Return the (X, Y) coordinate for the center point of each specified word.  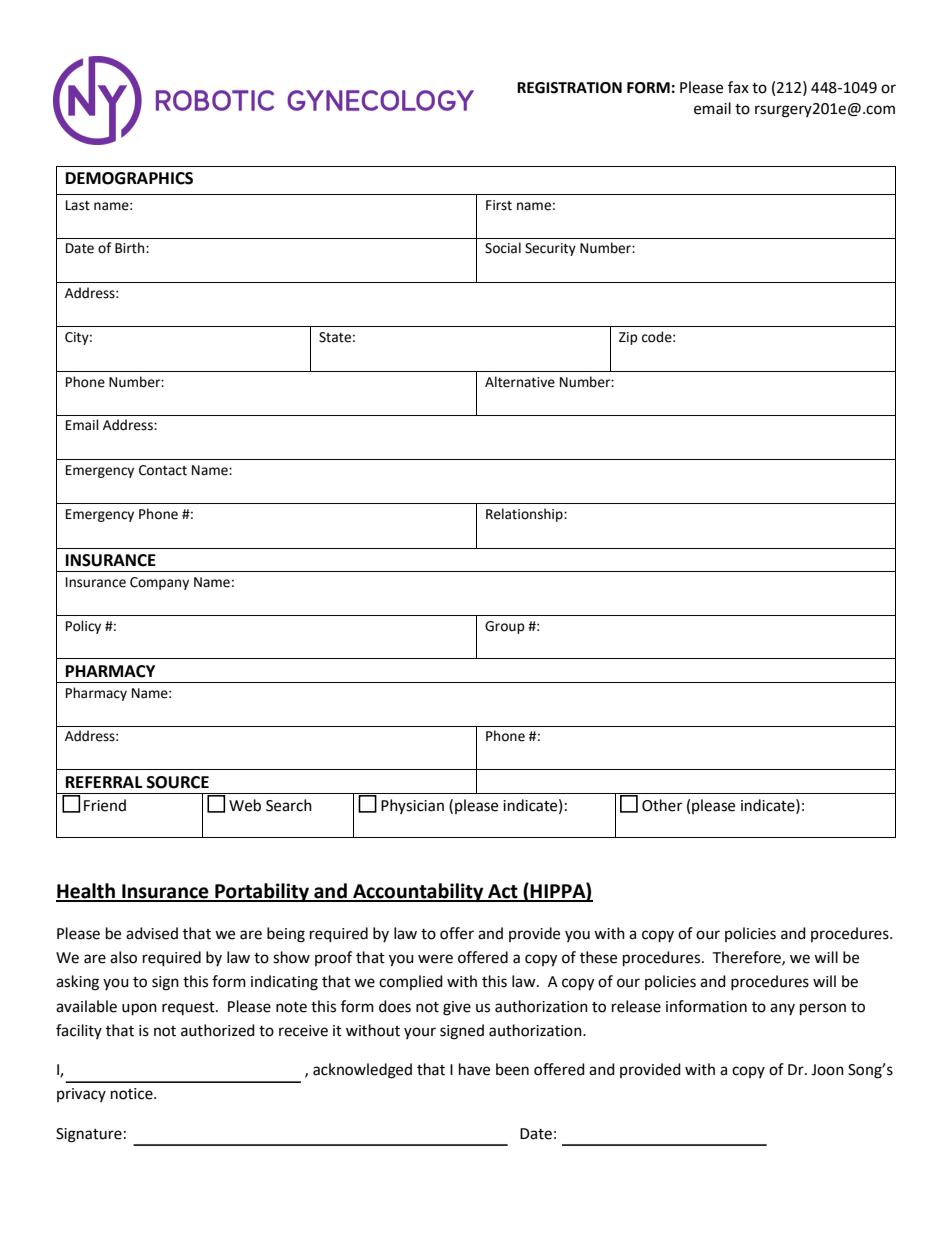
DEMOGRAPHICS (129, 178)
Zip (628, 338)
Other (662, 805)
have (474, 1069)
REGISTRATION (569, 88)
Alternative (520, 382)
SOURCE (178, 782)
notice (133, 1094)
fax (738, 87)
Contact (163, 470)
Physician (412, 806)
